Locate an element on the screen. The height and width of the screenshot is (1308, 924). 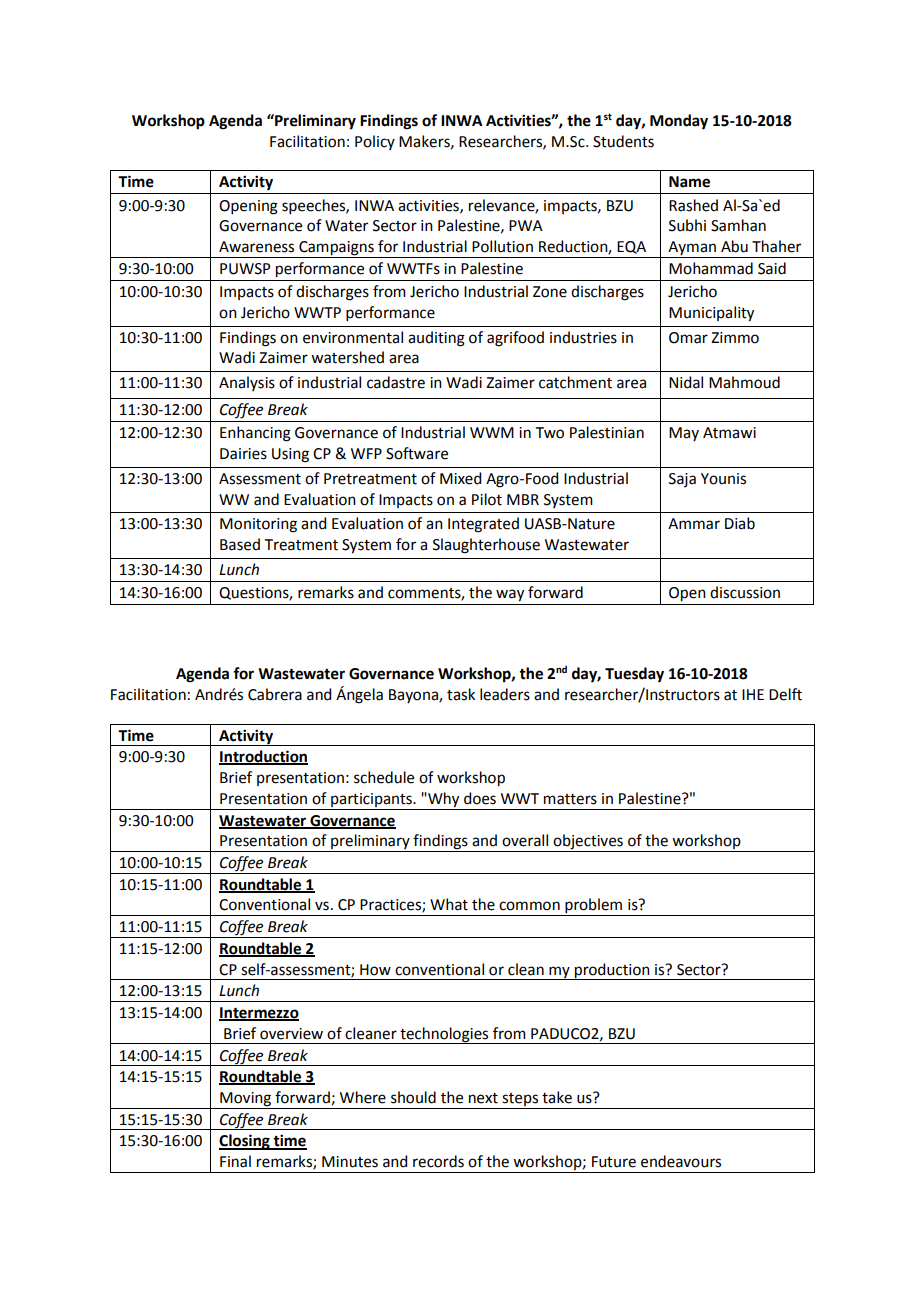
discussion is located at coordinates (745, 592).
